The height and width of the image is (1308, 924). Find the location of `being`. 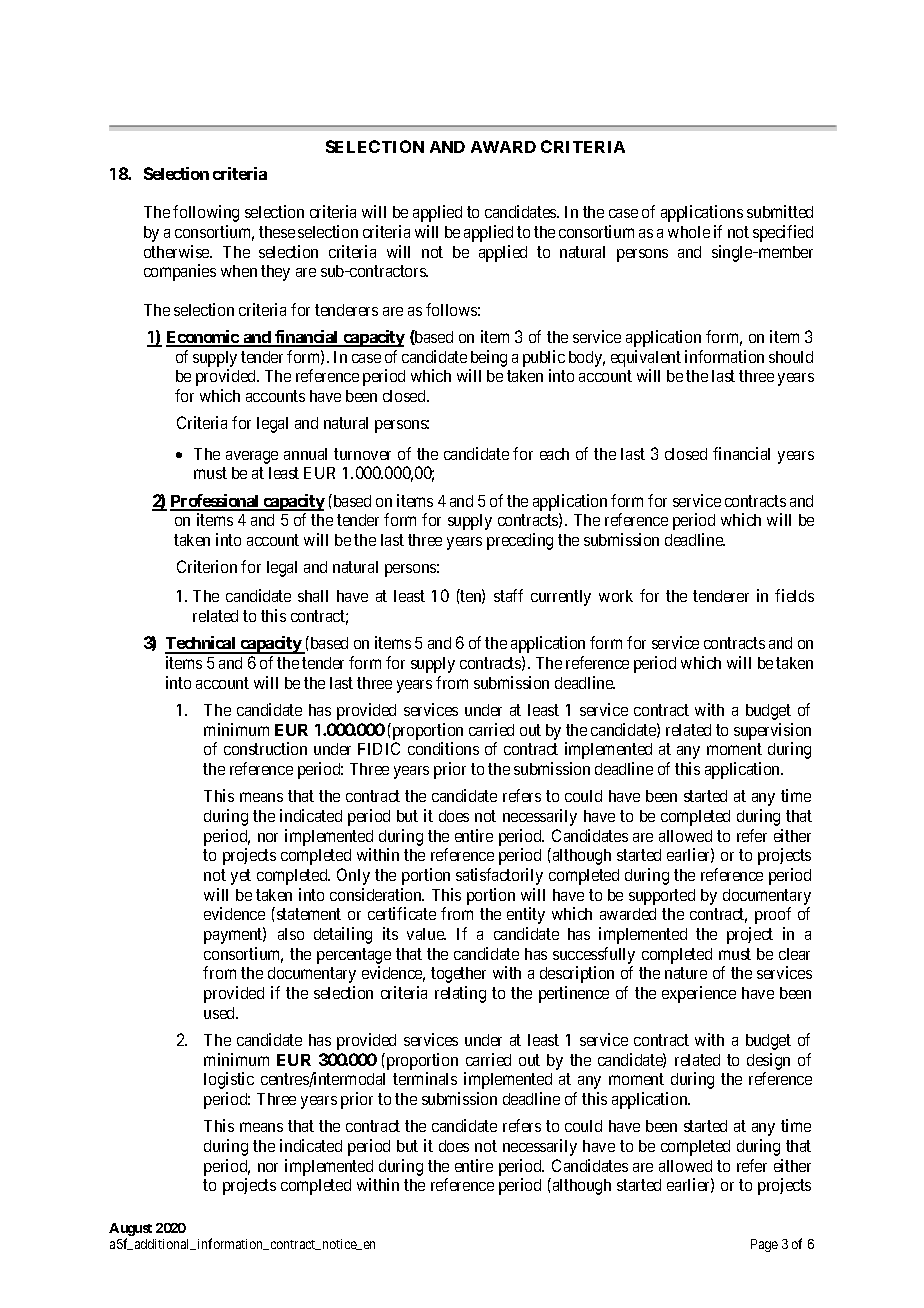

being is located at coordinates (489, 358).
